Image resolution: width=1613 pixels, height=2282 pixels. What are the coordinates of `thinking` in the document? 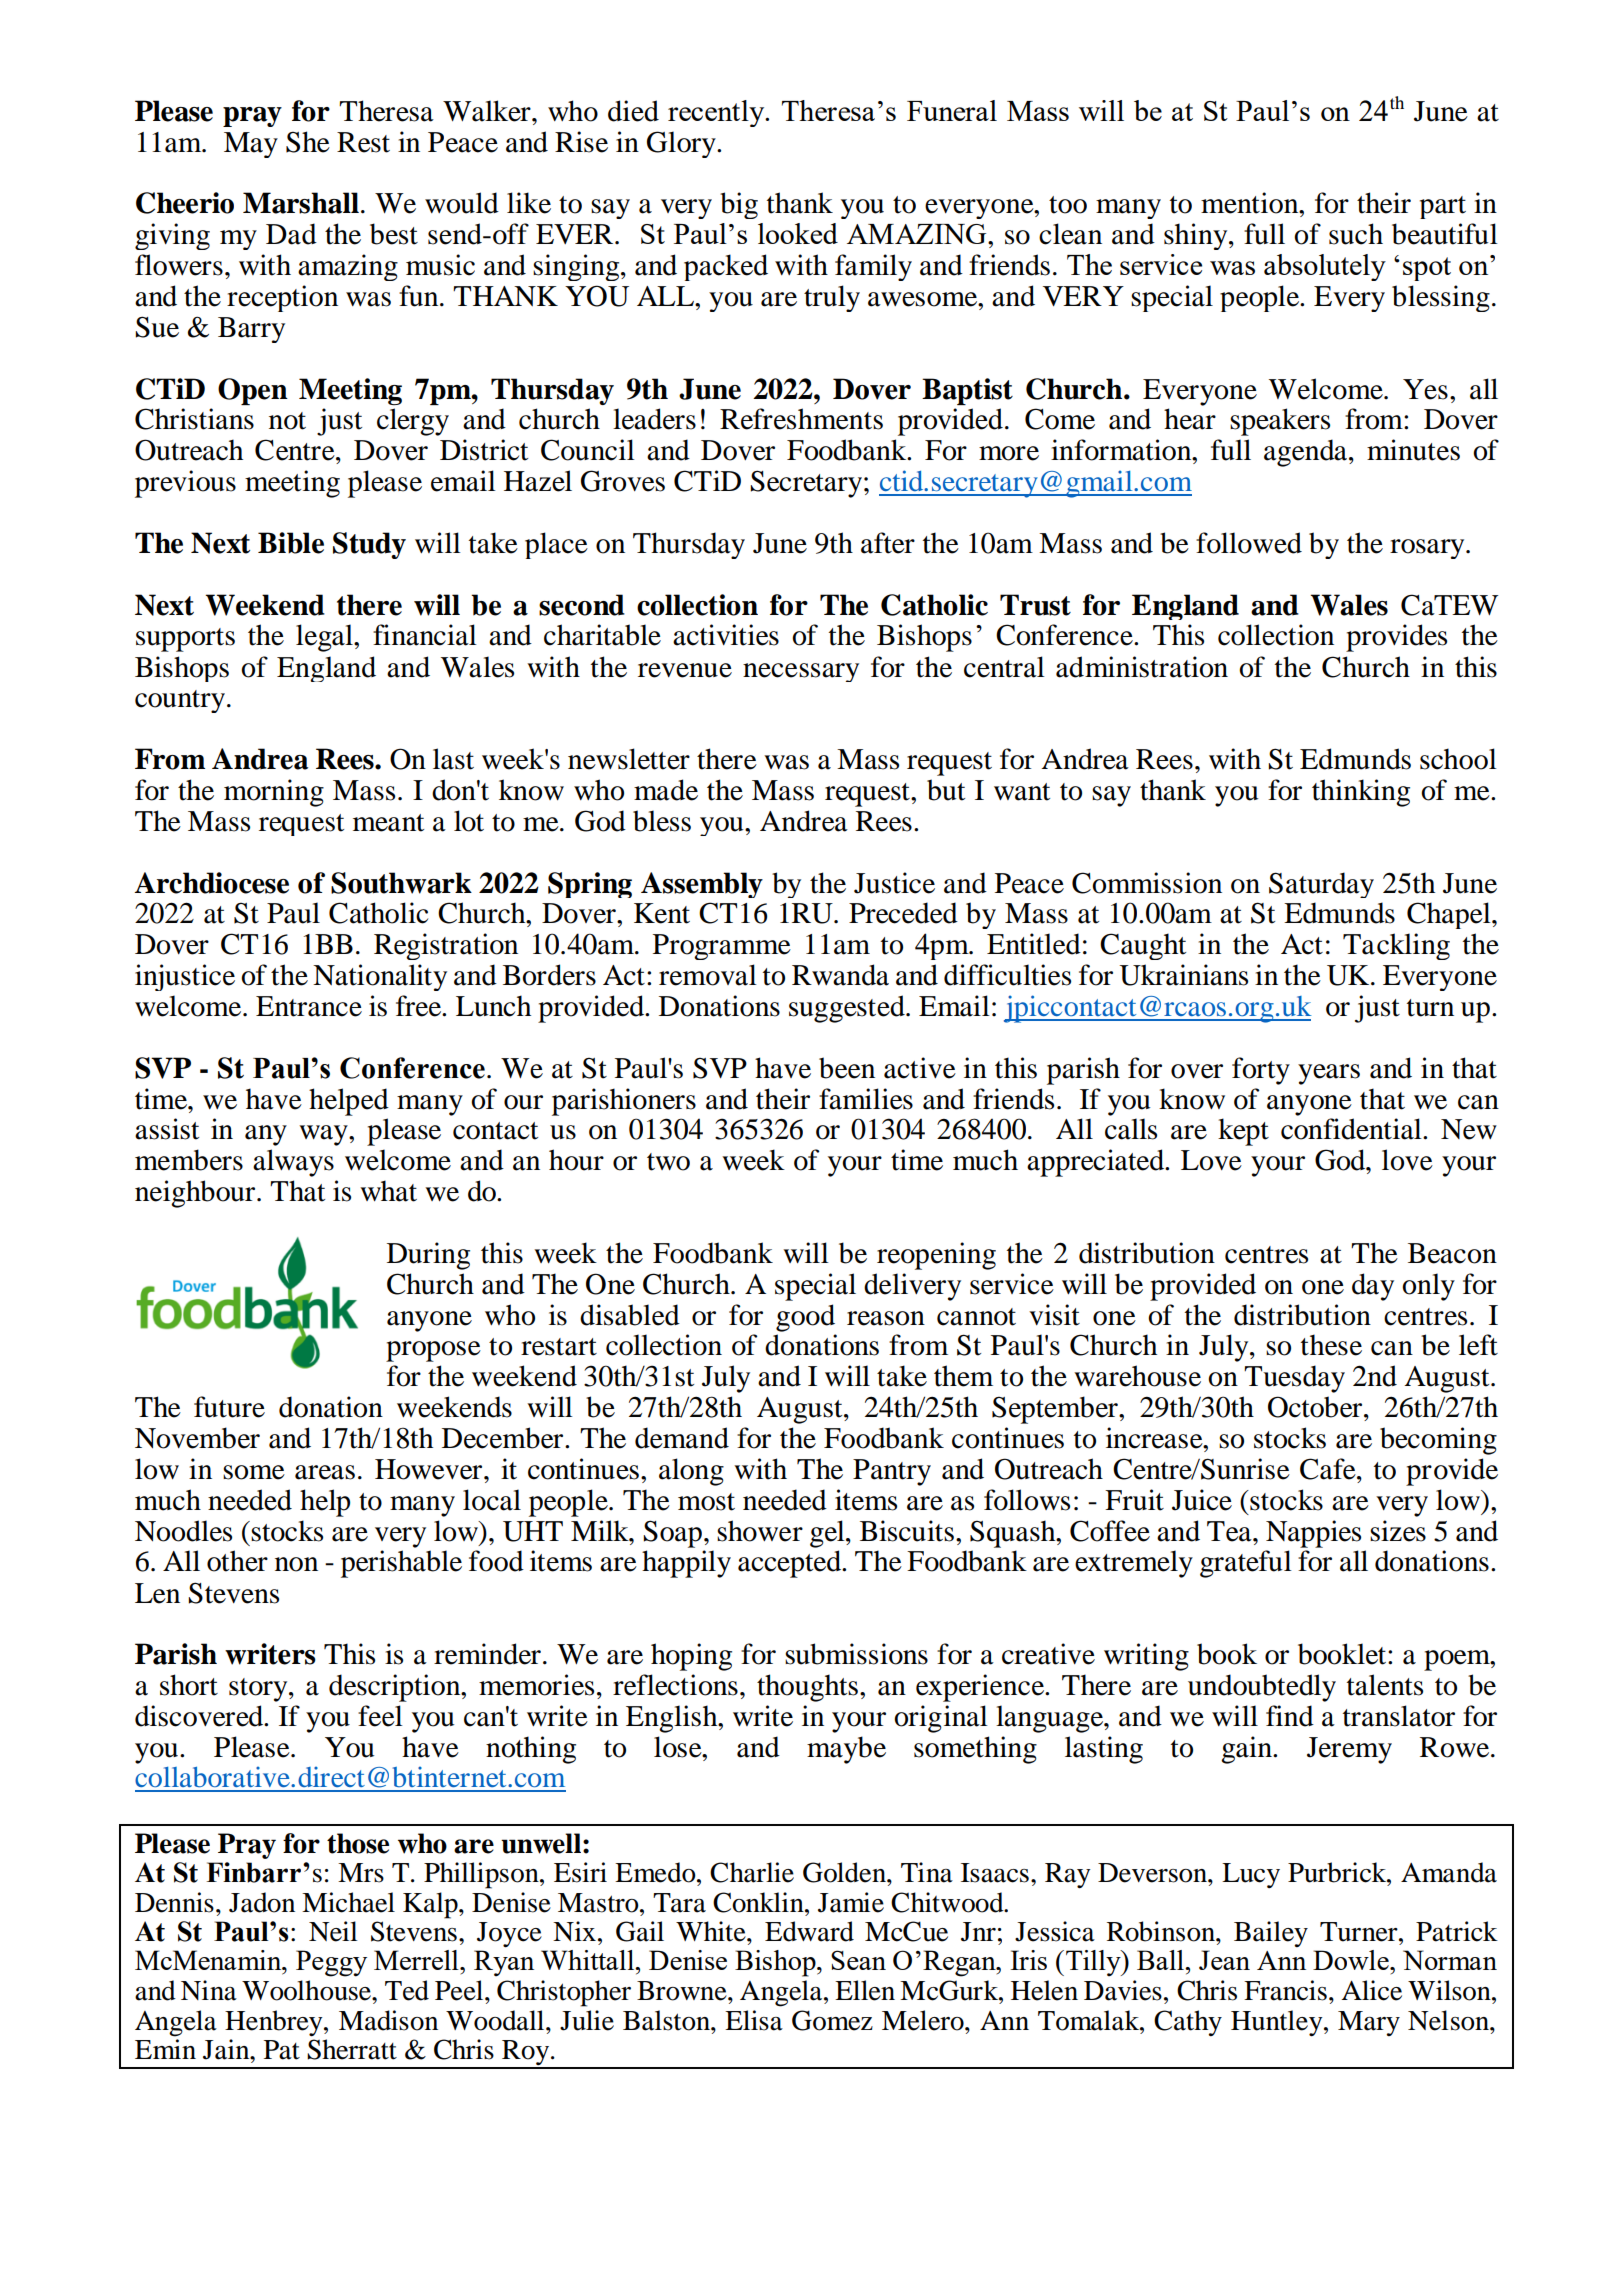 It's located at (1361, 793).
